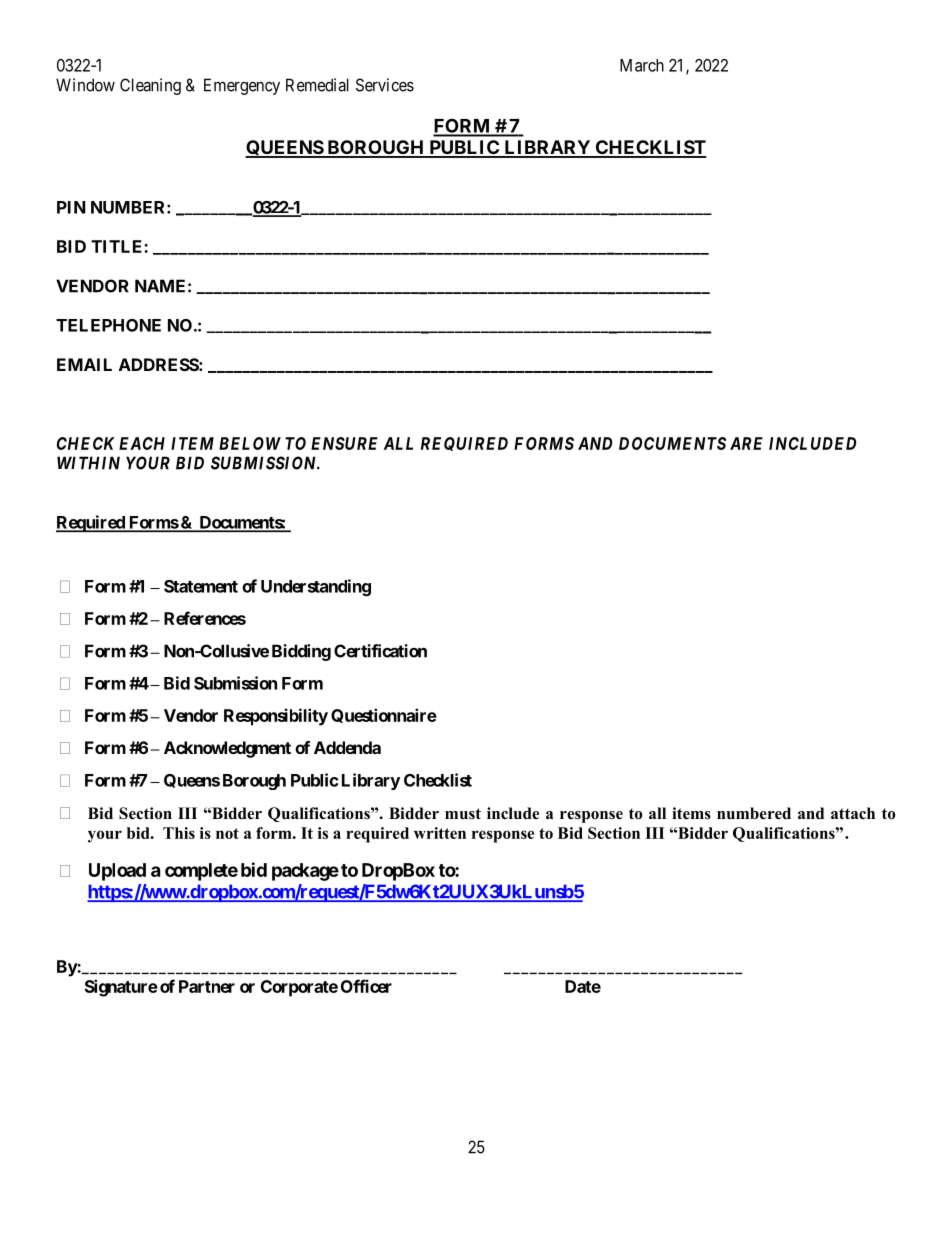 Image resolution: width=952 pixels, height=1233 pixels. I want to click on Services, so click(385, 85).
